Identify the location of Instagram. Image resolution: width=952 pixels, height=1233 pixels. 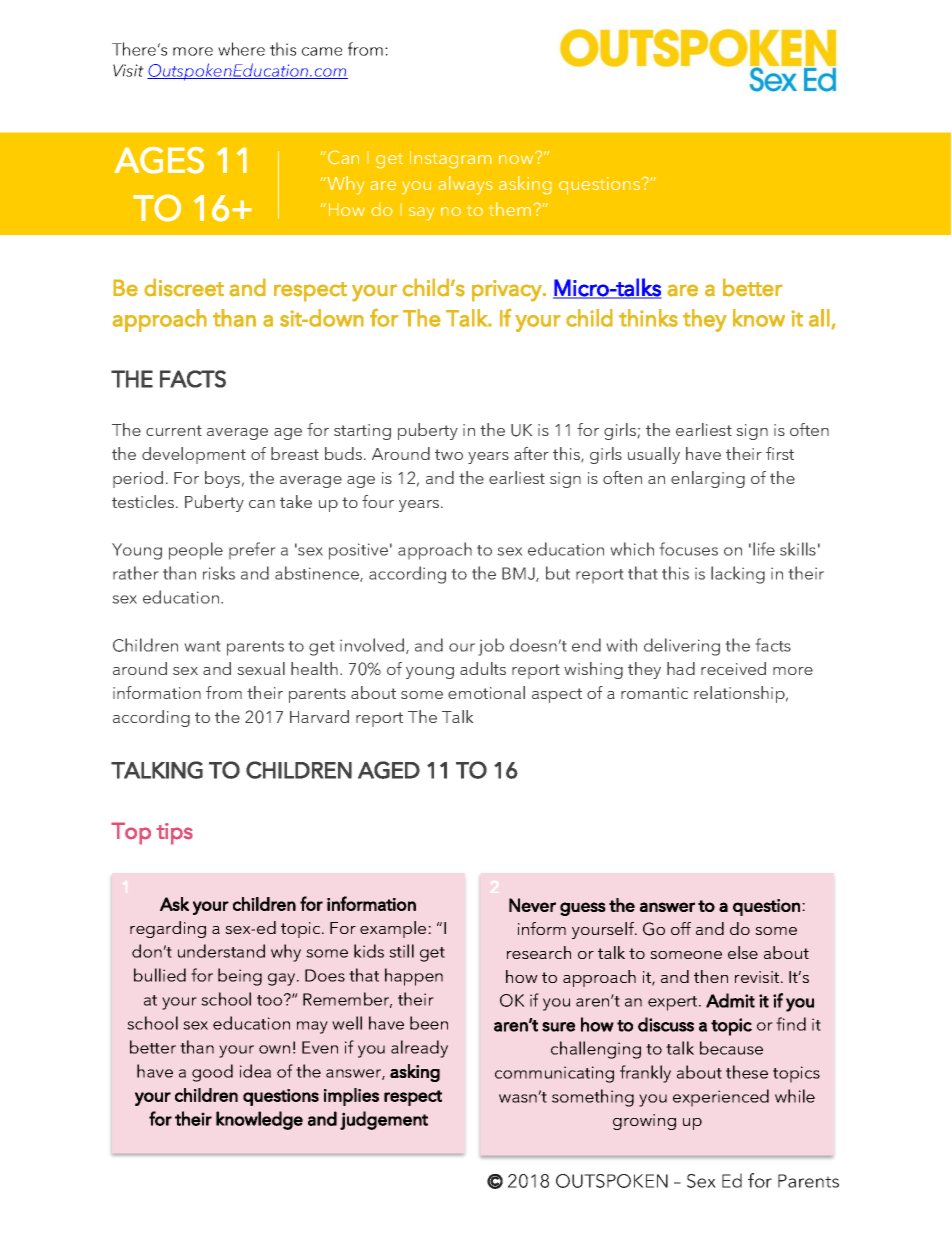
(451, 160).
